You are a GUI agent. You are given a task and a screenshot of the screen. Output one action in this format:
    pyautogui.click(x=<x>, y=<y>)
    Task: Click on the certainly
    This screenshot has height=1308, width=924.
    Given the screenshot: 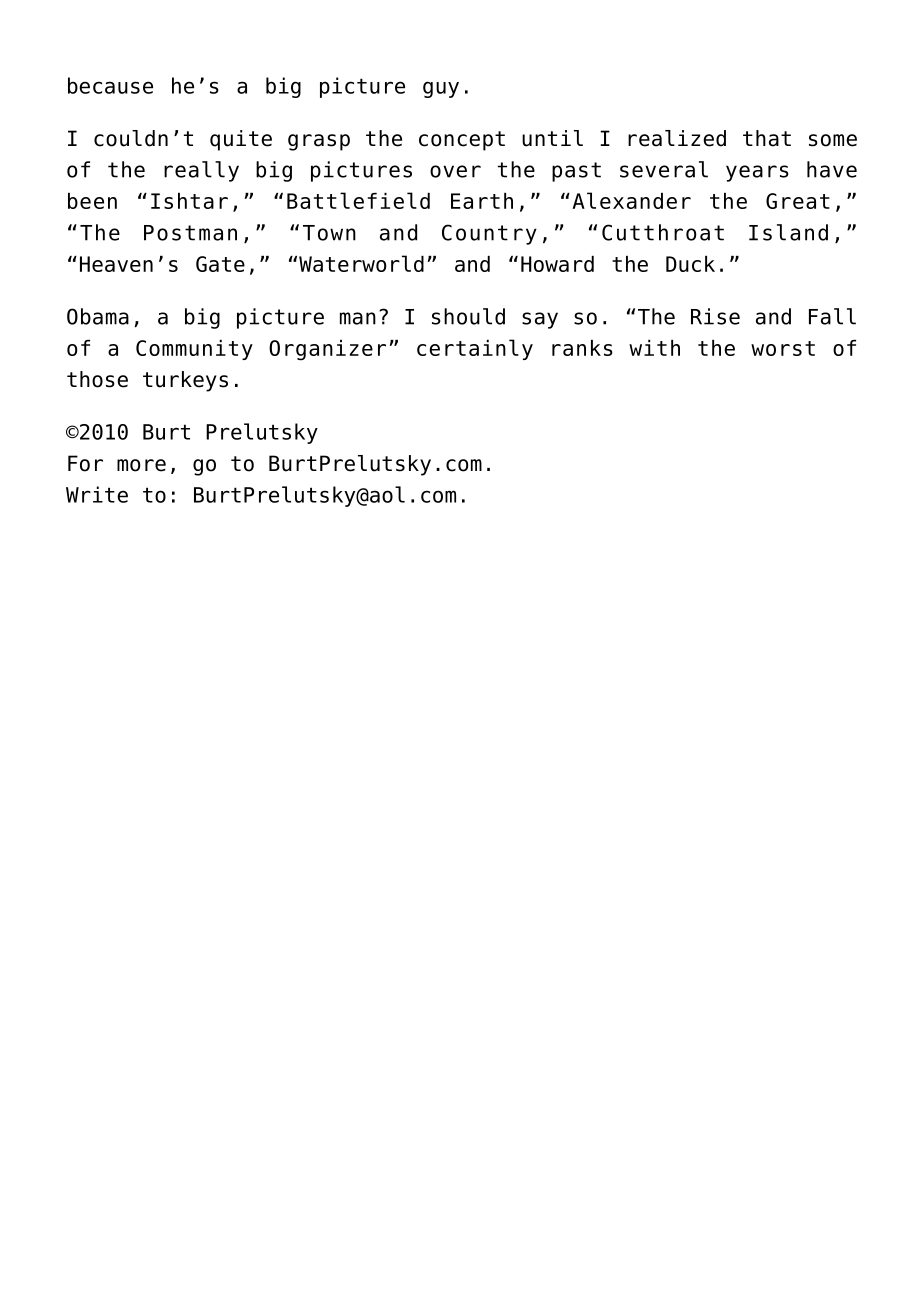 What is the action you would take?
    pyautogui.click(x=475, y=349)
